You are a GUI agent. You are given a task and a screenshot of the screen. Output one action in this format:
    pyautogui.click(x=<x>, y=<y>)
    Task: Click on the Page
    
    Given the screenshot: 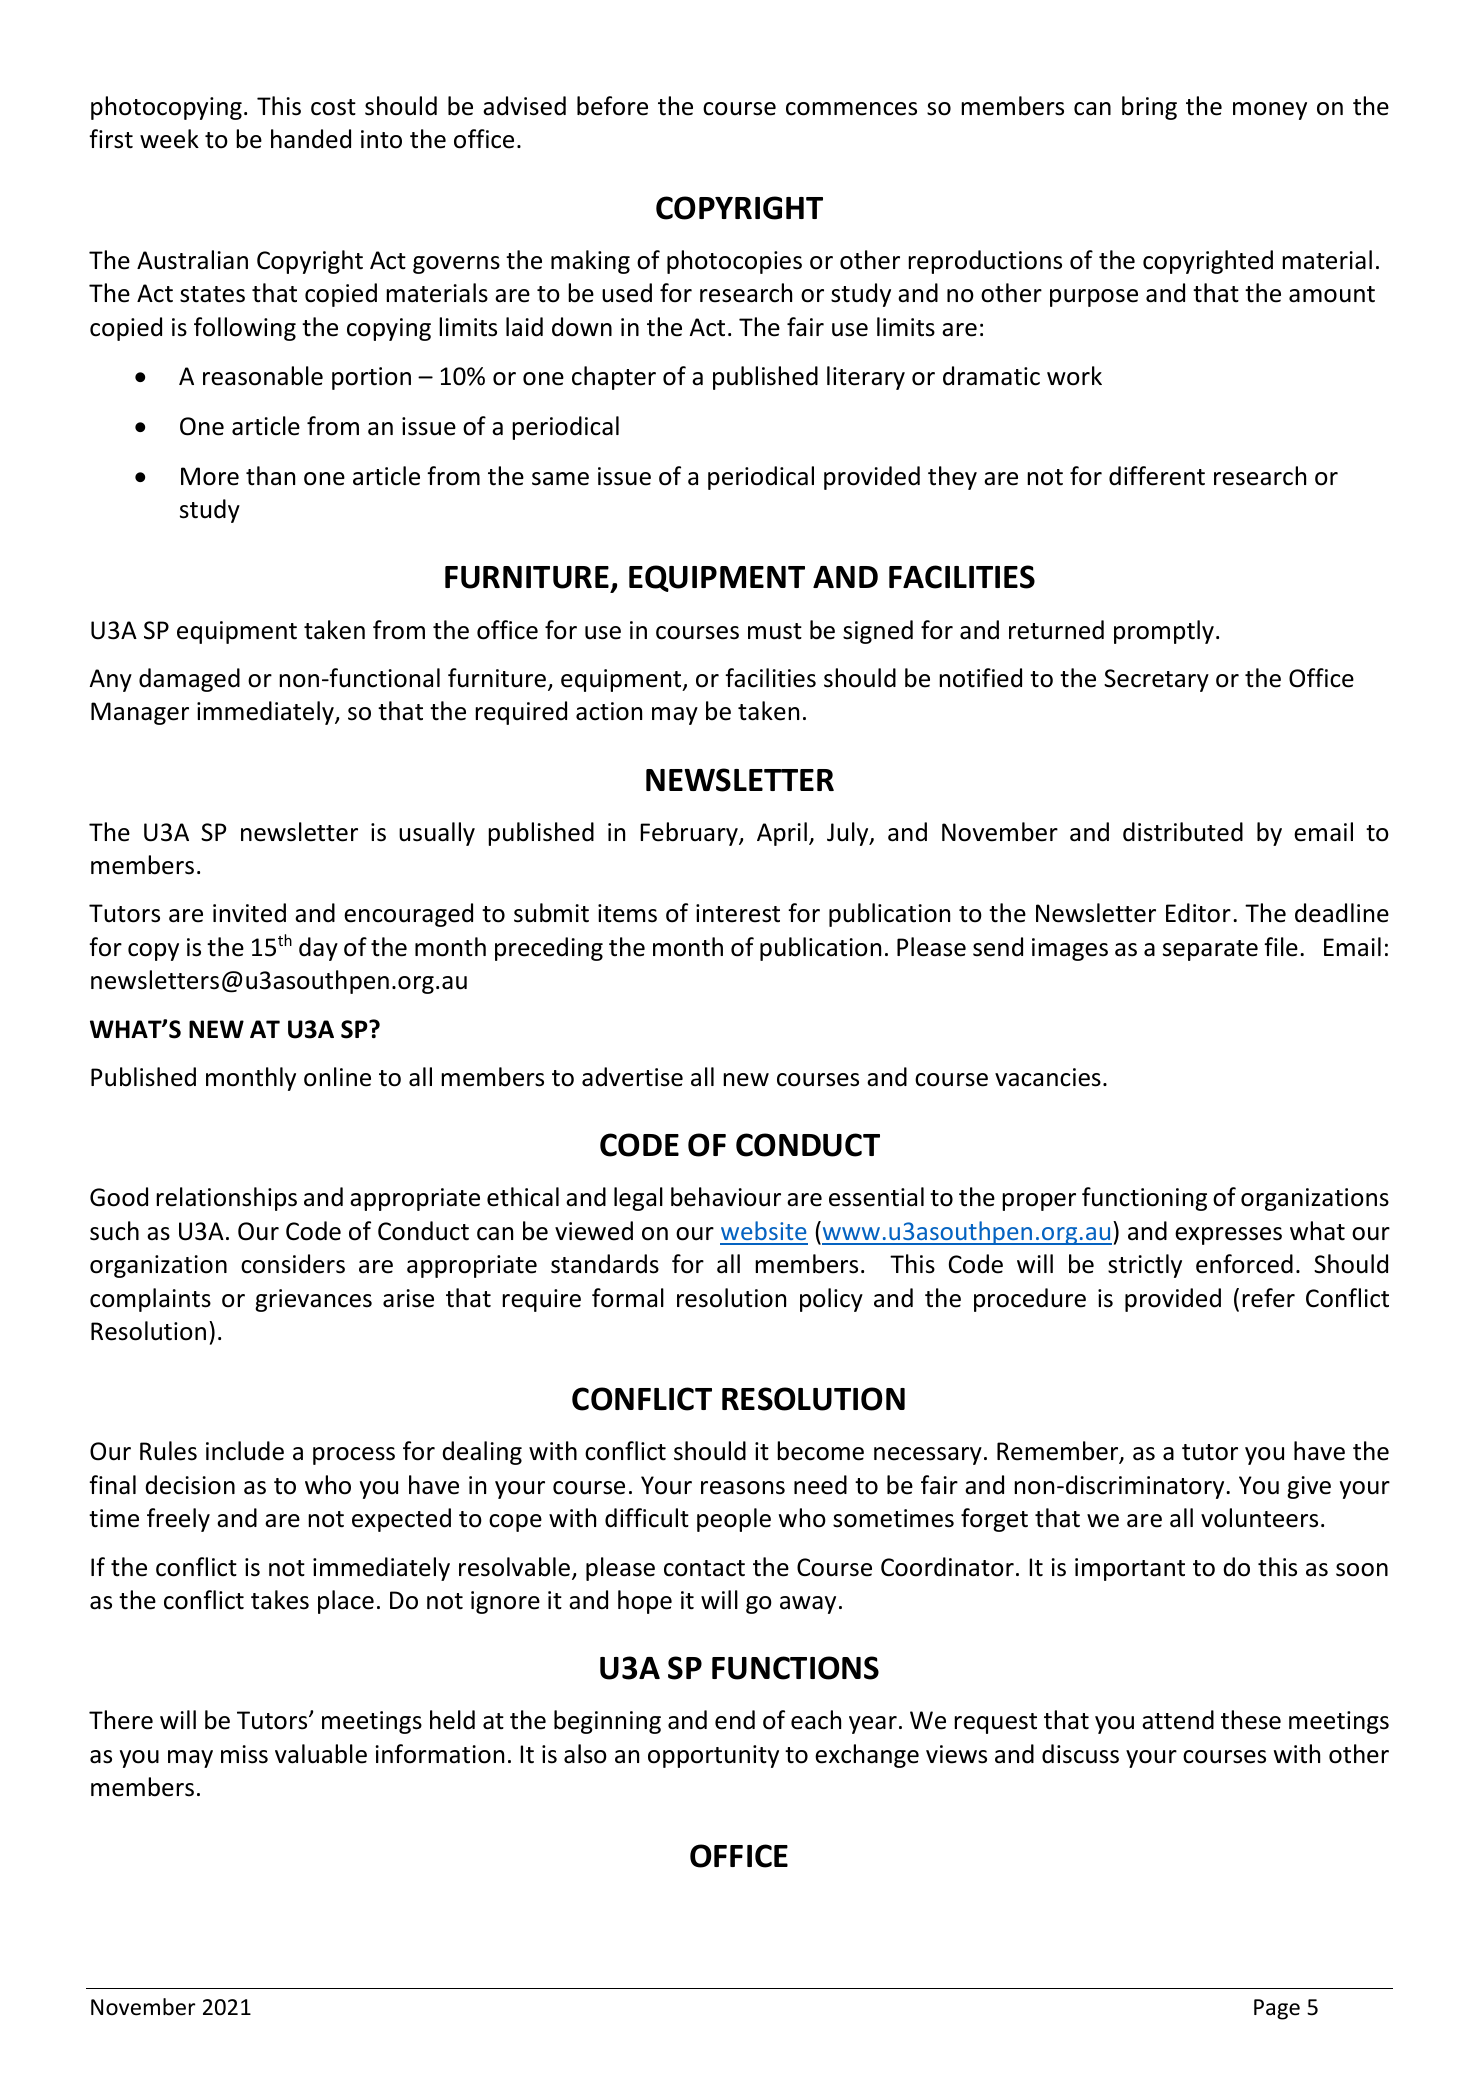 What is the action you would take?
    pyautogui.click(x=1277, y=2009)
